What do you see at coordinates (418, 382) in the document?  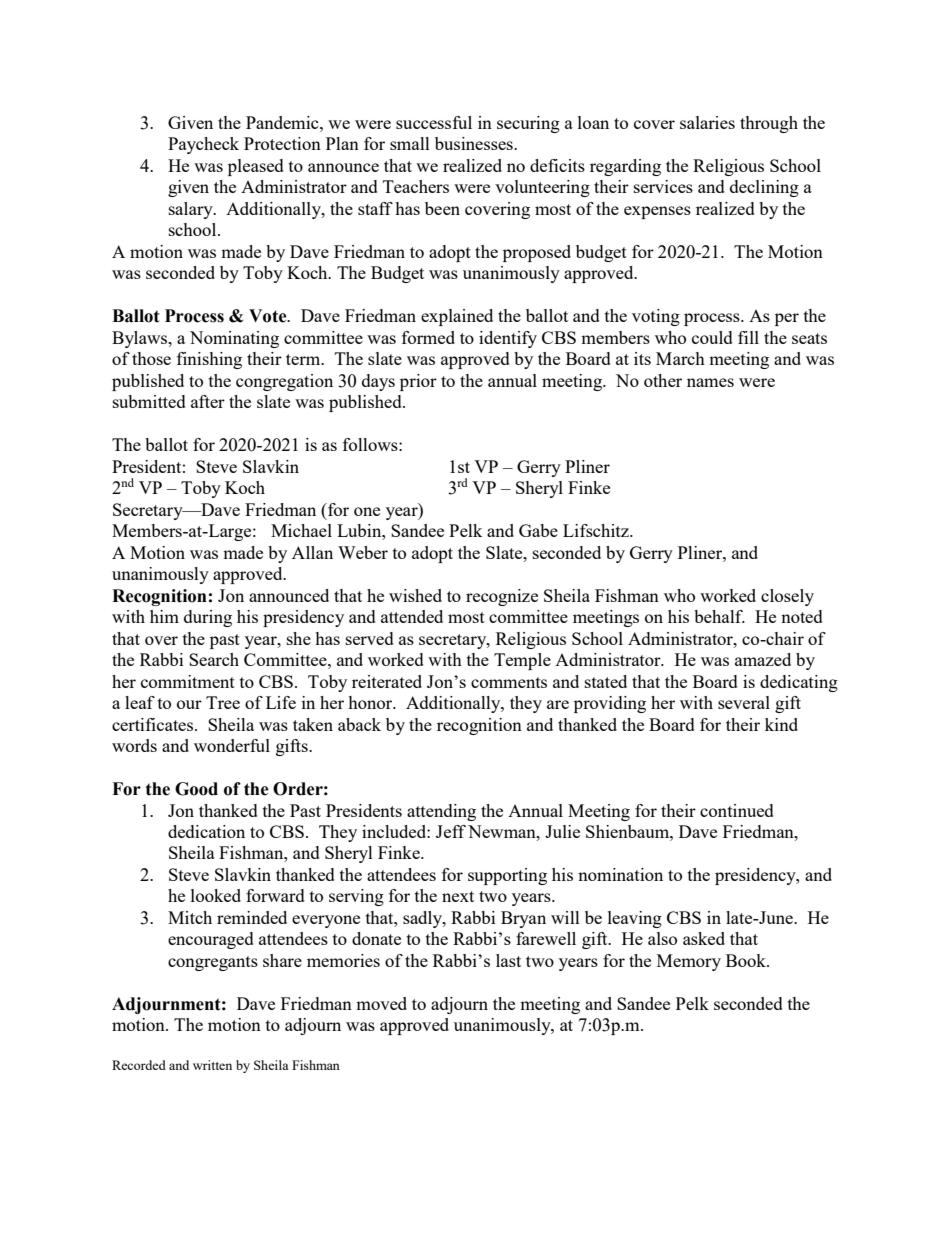 I see `prior` at bounding box center [418, 382].
